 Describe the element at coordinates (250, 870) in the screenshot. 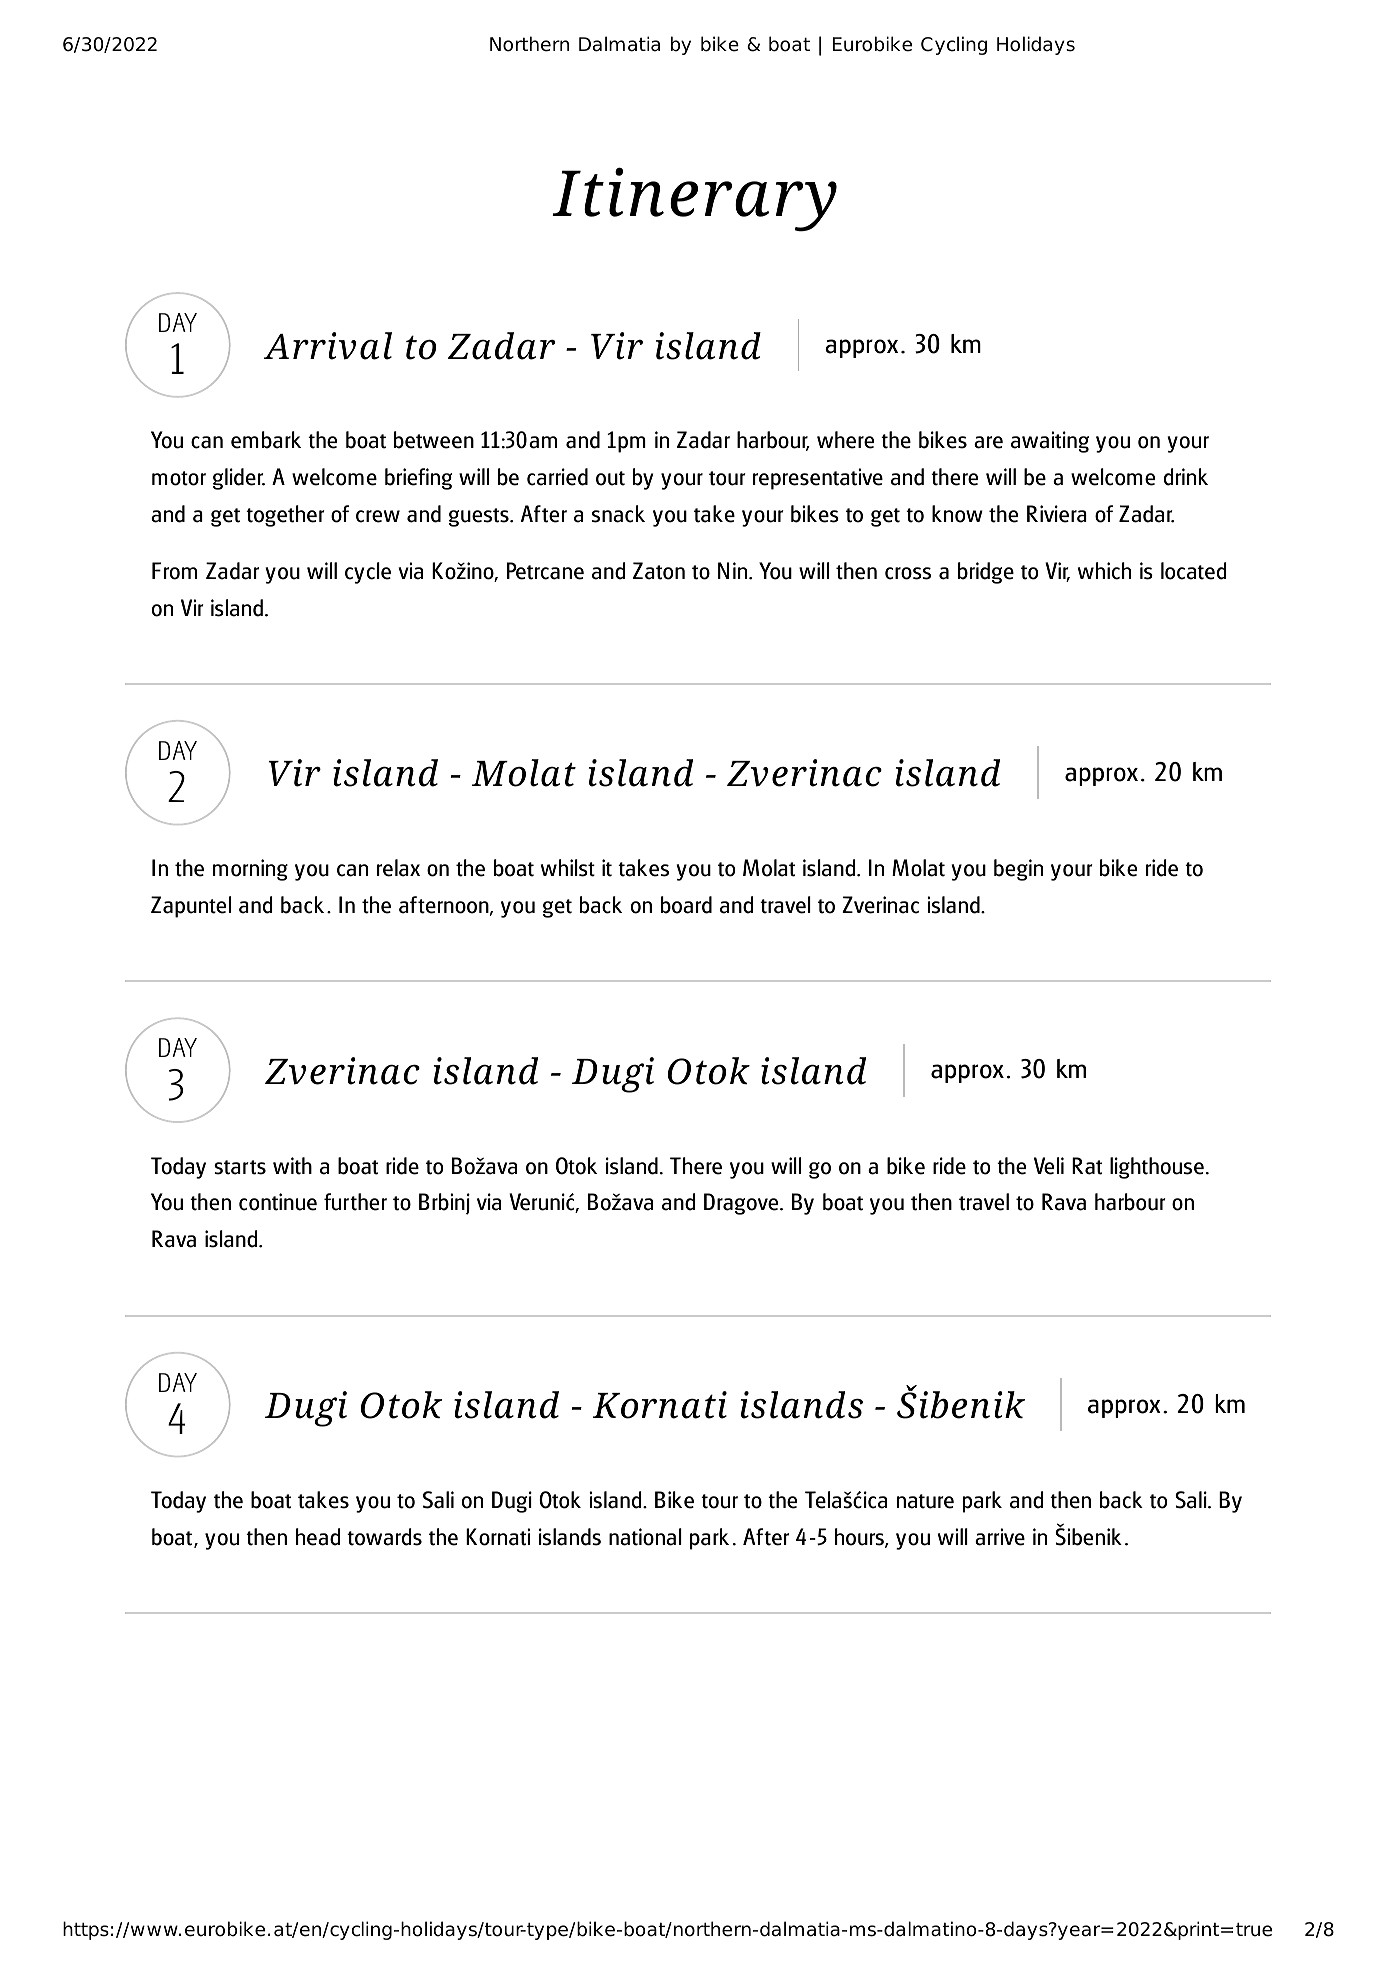

I see `morning` at that location.
